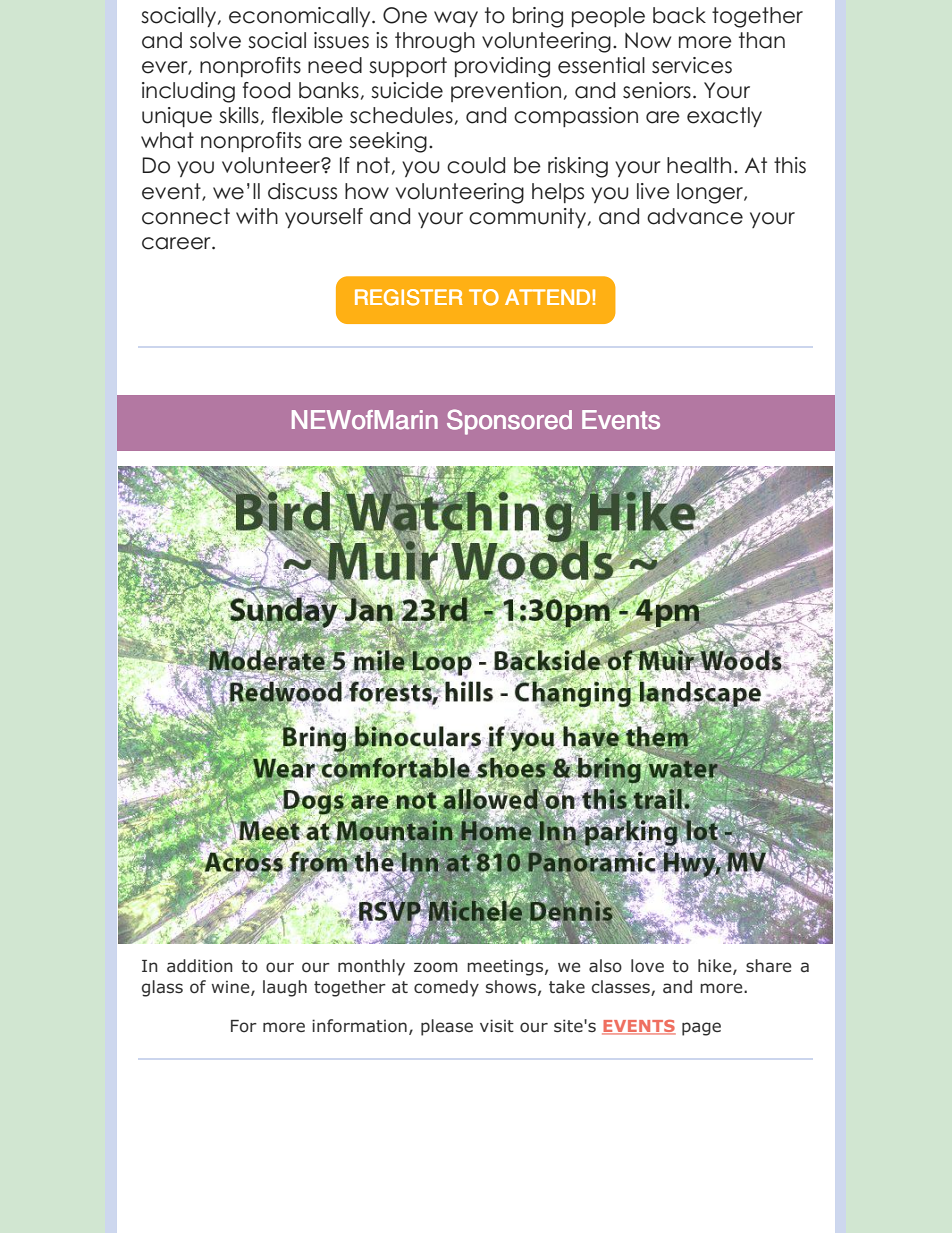  What do you see at coordinates (200, 966) in the page?
I see `addition` at bounding box center [200, 966].
